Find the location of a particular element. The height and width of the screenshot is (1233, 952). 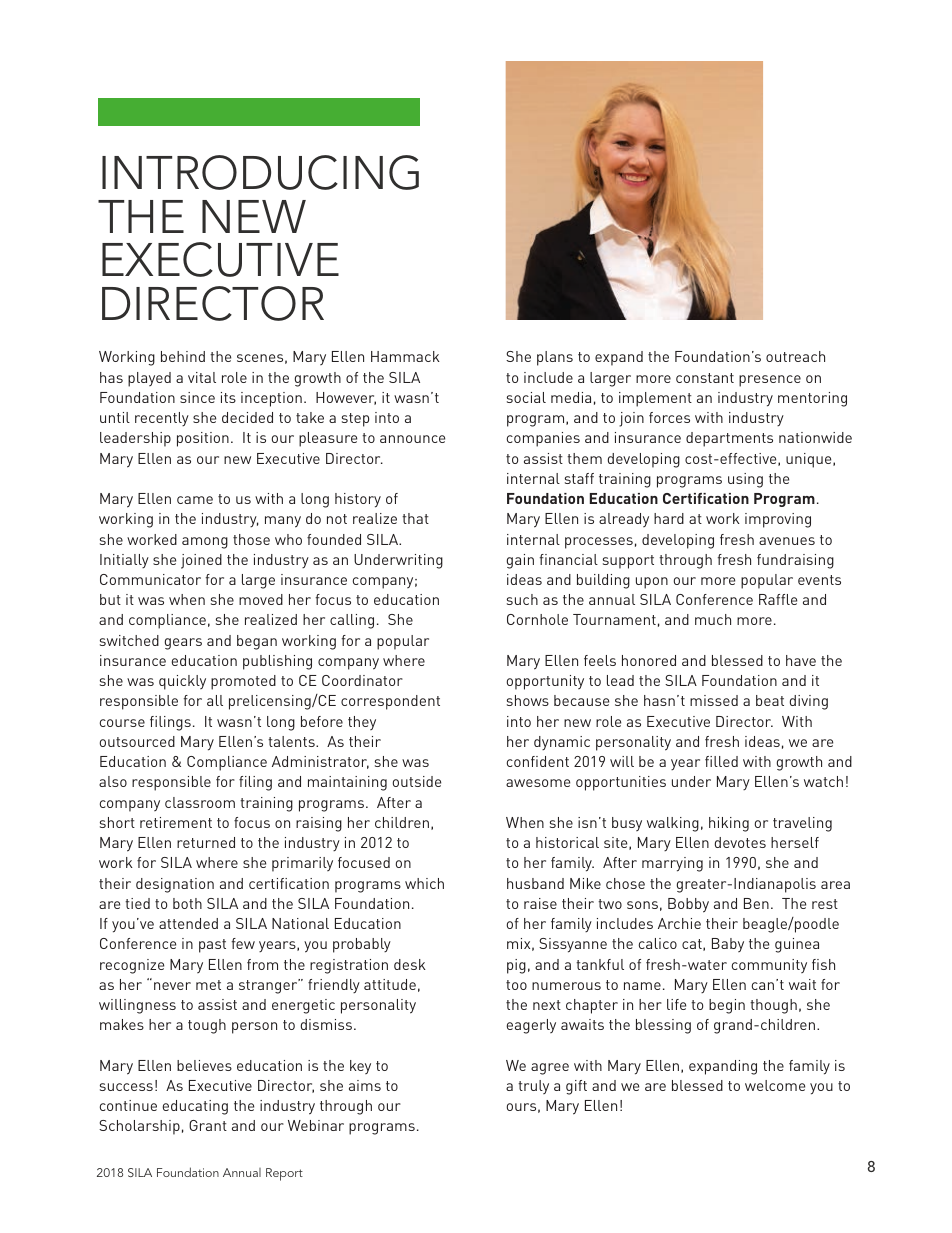

truly is located at coordinates (533, 1087).
